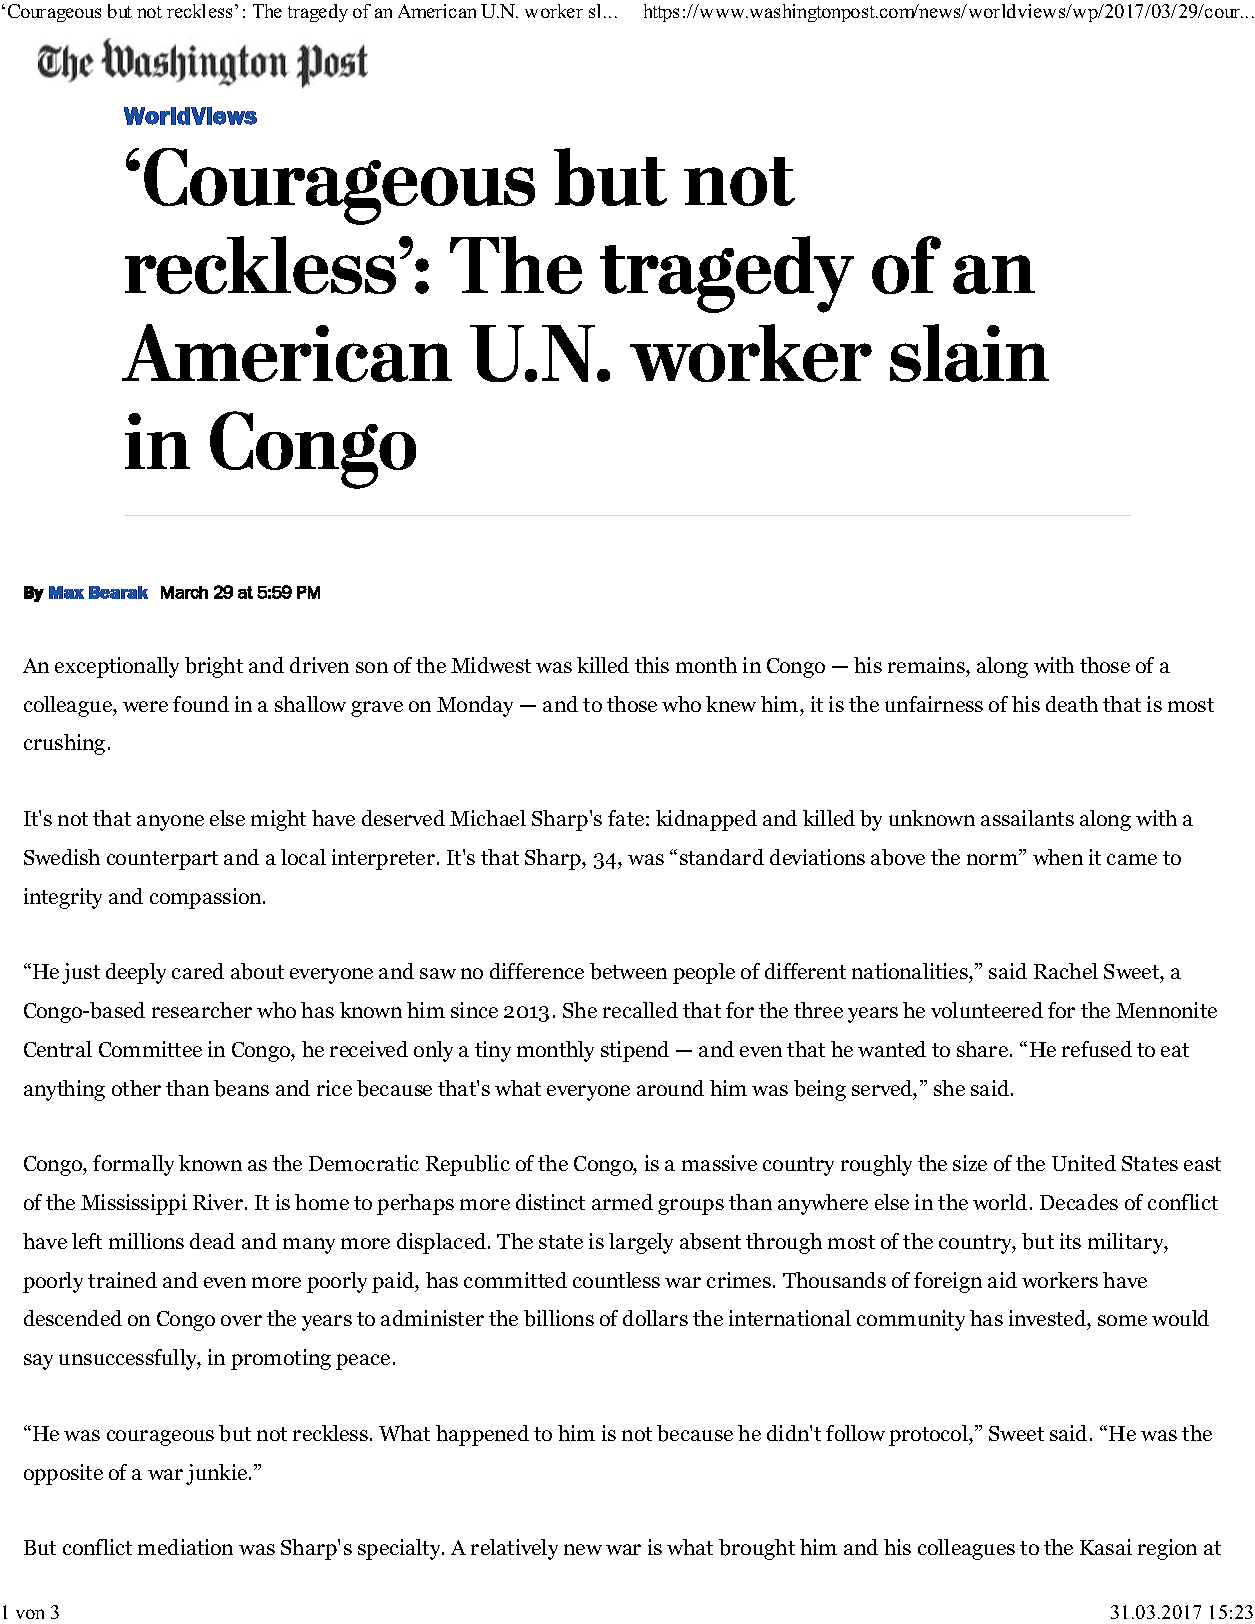  What do you see at coordinates (170, 823) in the screenshot?
I see `anyone` at bounding box center [170, 823].
